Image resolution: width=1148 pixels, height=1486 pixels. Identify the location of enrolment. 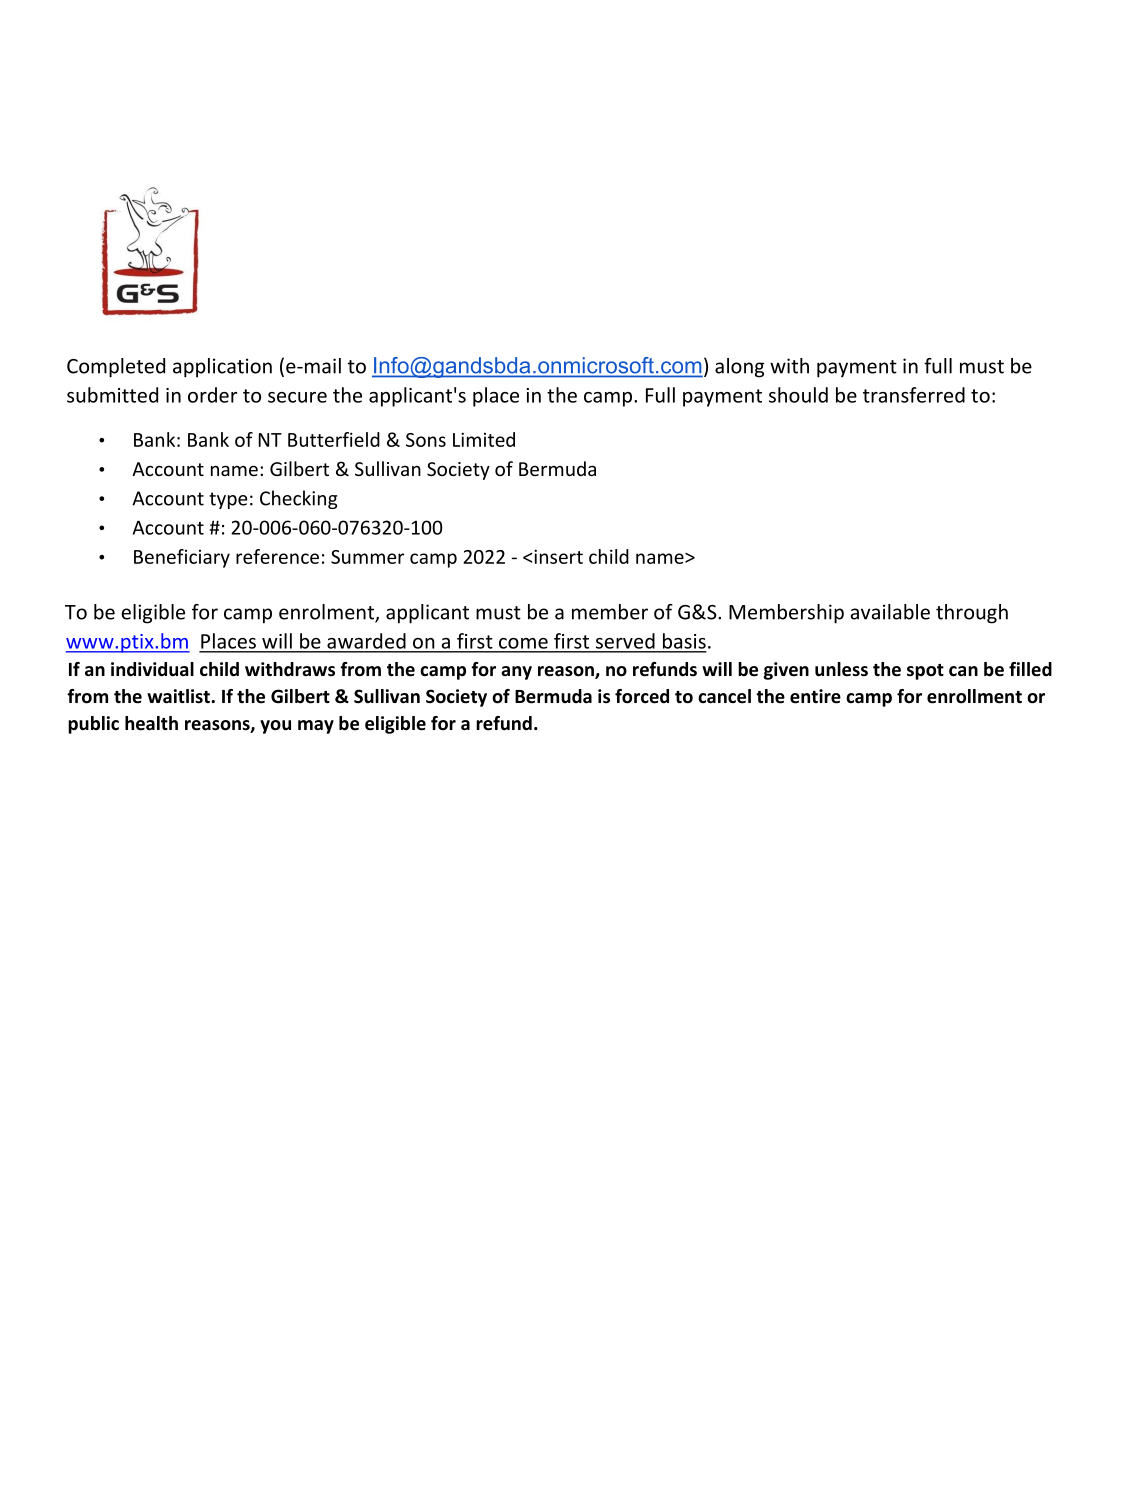
(327, 613).
